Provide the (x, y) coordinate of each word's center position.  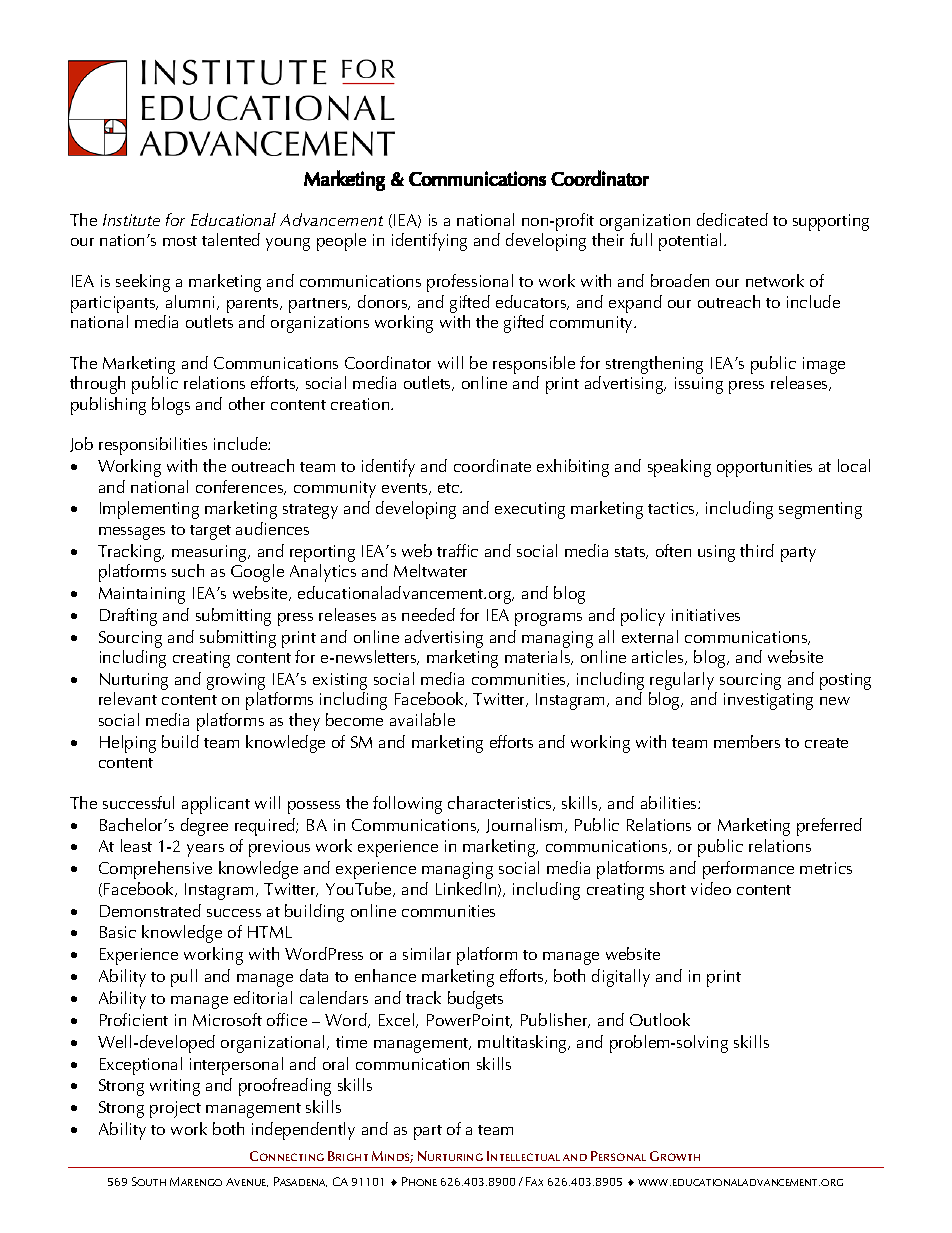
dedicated (732, 219)
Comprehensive (155, 870)
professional (470, 283)
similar (427, 953)
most (180, 241)
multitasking (523, 1044)
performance (748, 870)
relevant (128, 698)
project (175, 1109)
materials (539, 657)
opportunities (764, 468)
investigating (768, 701)
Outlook (660, 1019)
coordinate (492, 465)
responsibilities (153, 446)
